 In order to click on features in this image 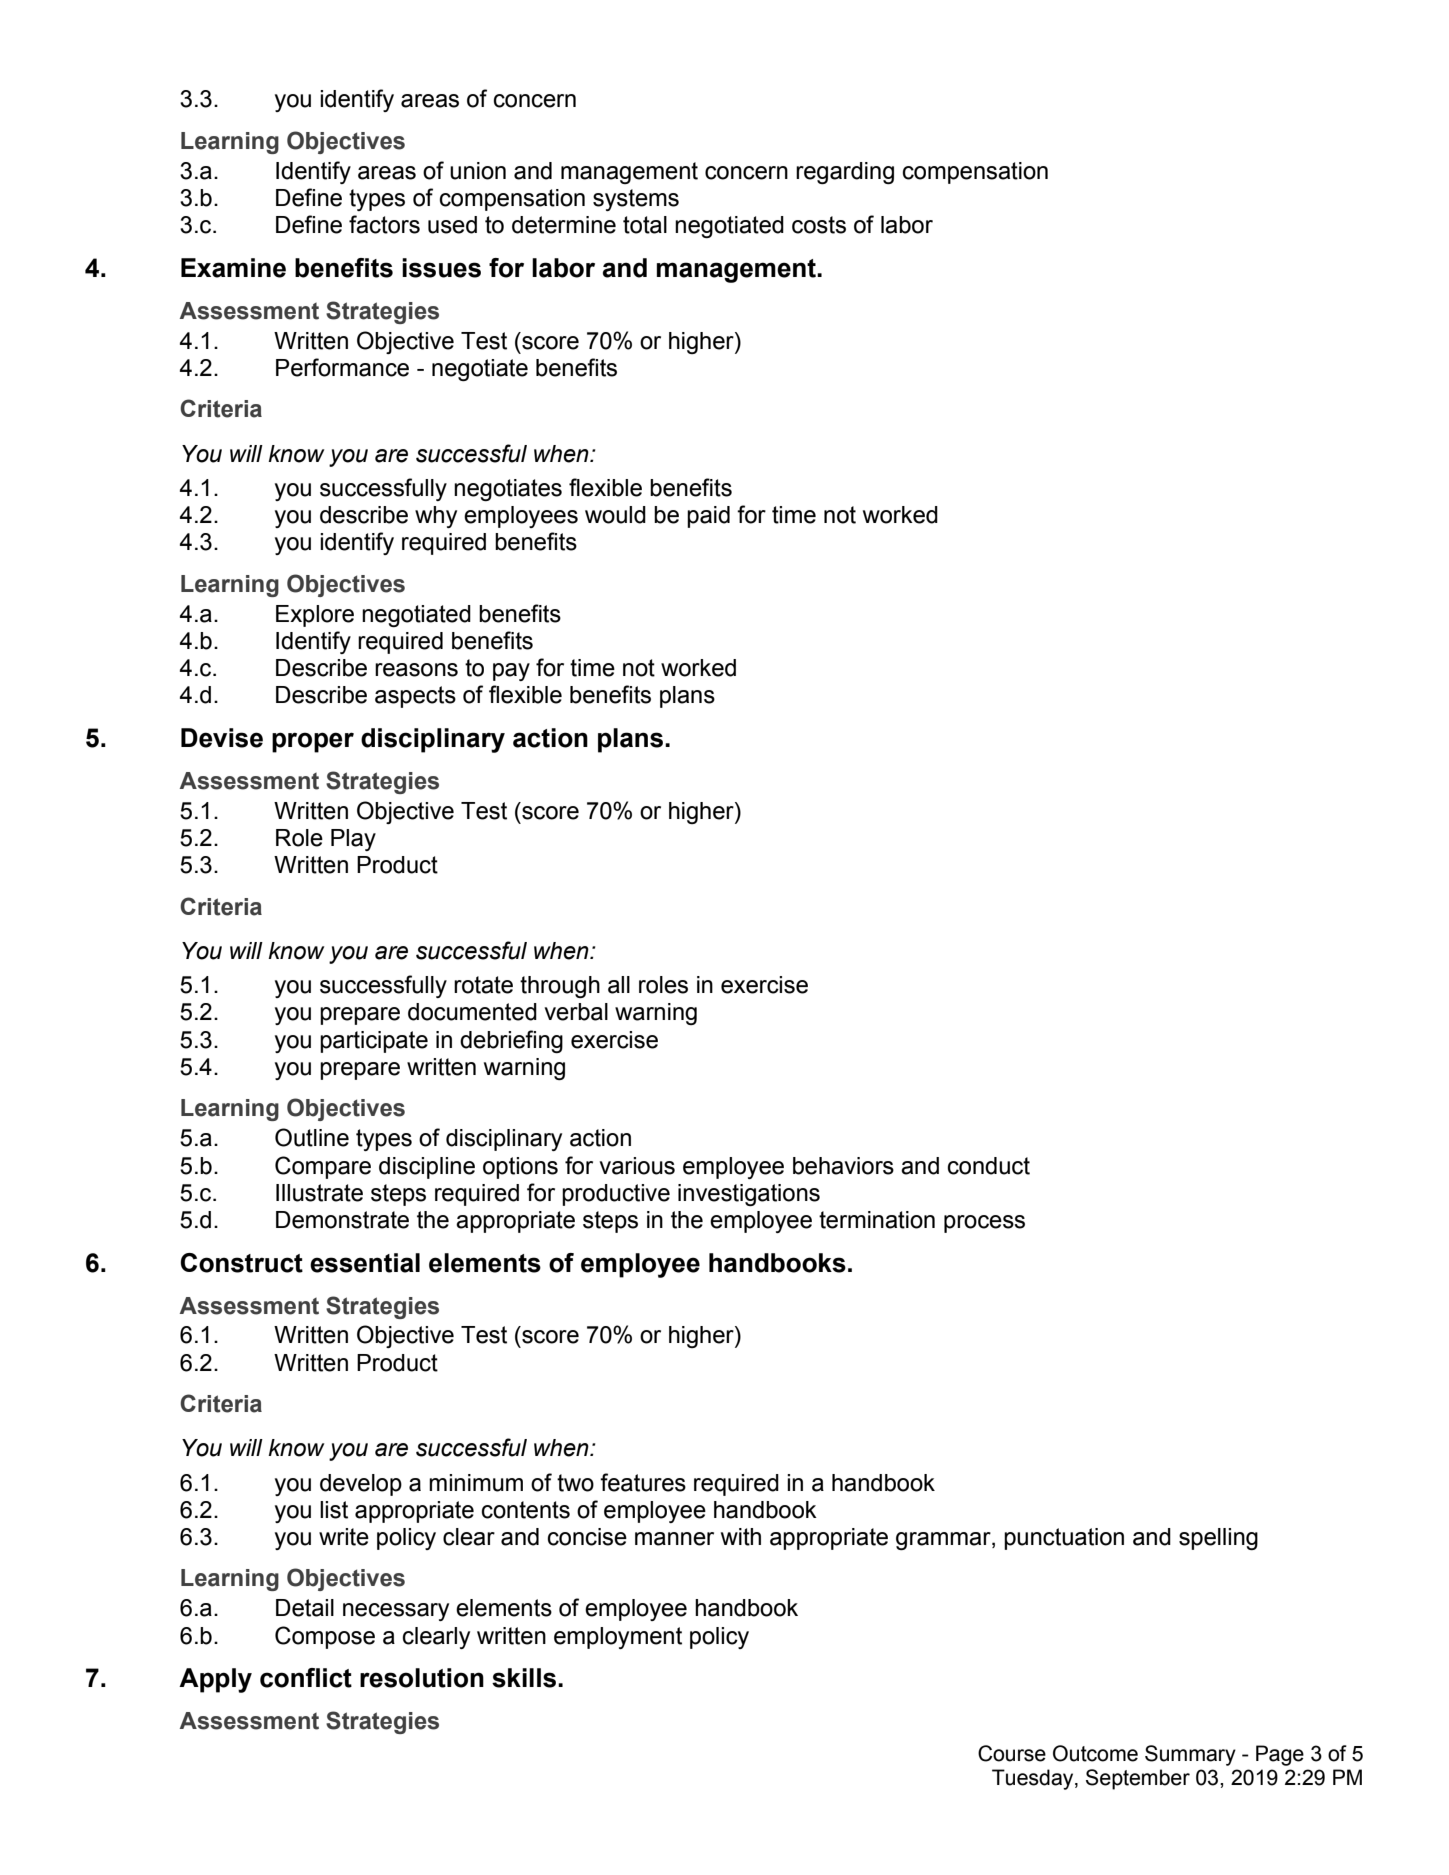, I will do `click(643, 1482)`.
